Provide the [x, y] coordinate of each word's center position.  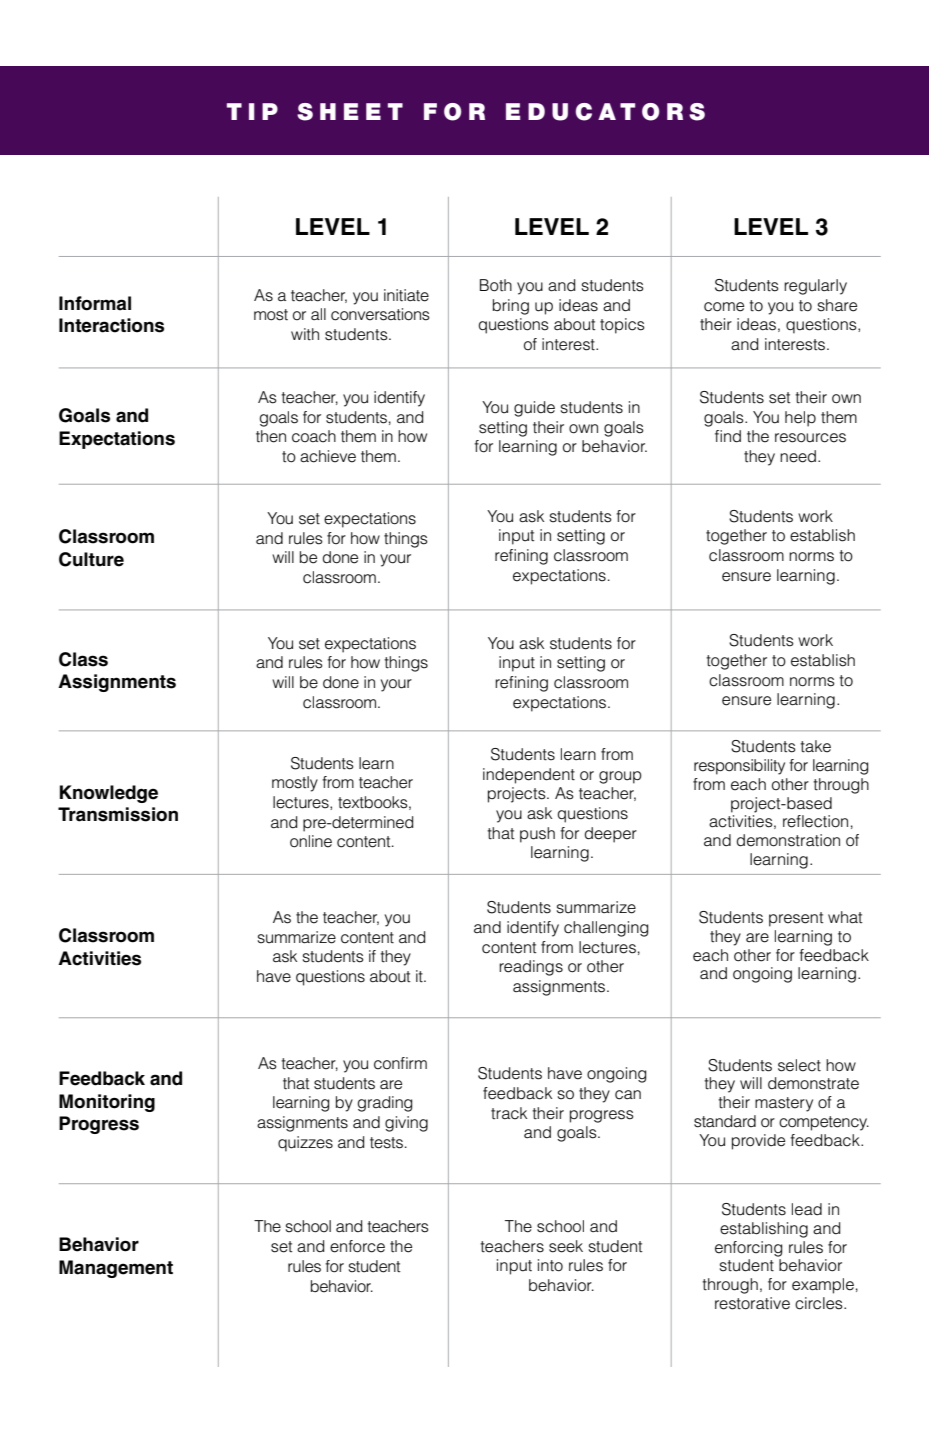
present [796, 919]
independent [529, 776]
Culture [91, 559]
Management [116, 1269]
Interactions [111, 325]
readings [531, 968]
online [311, 841]
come [724, 307]
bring [511, 307]
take [815, 746]
